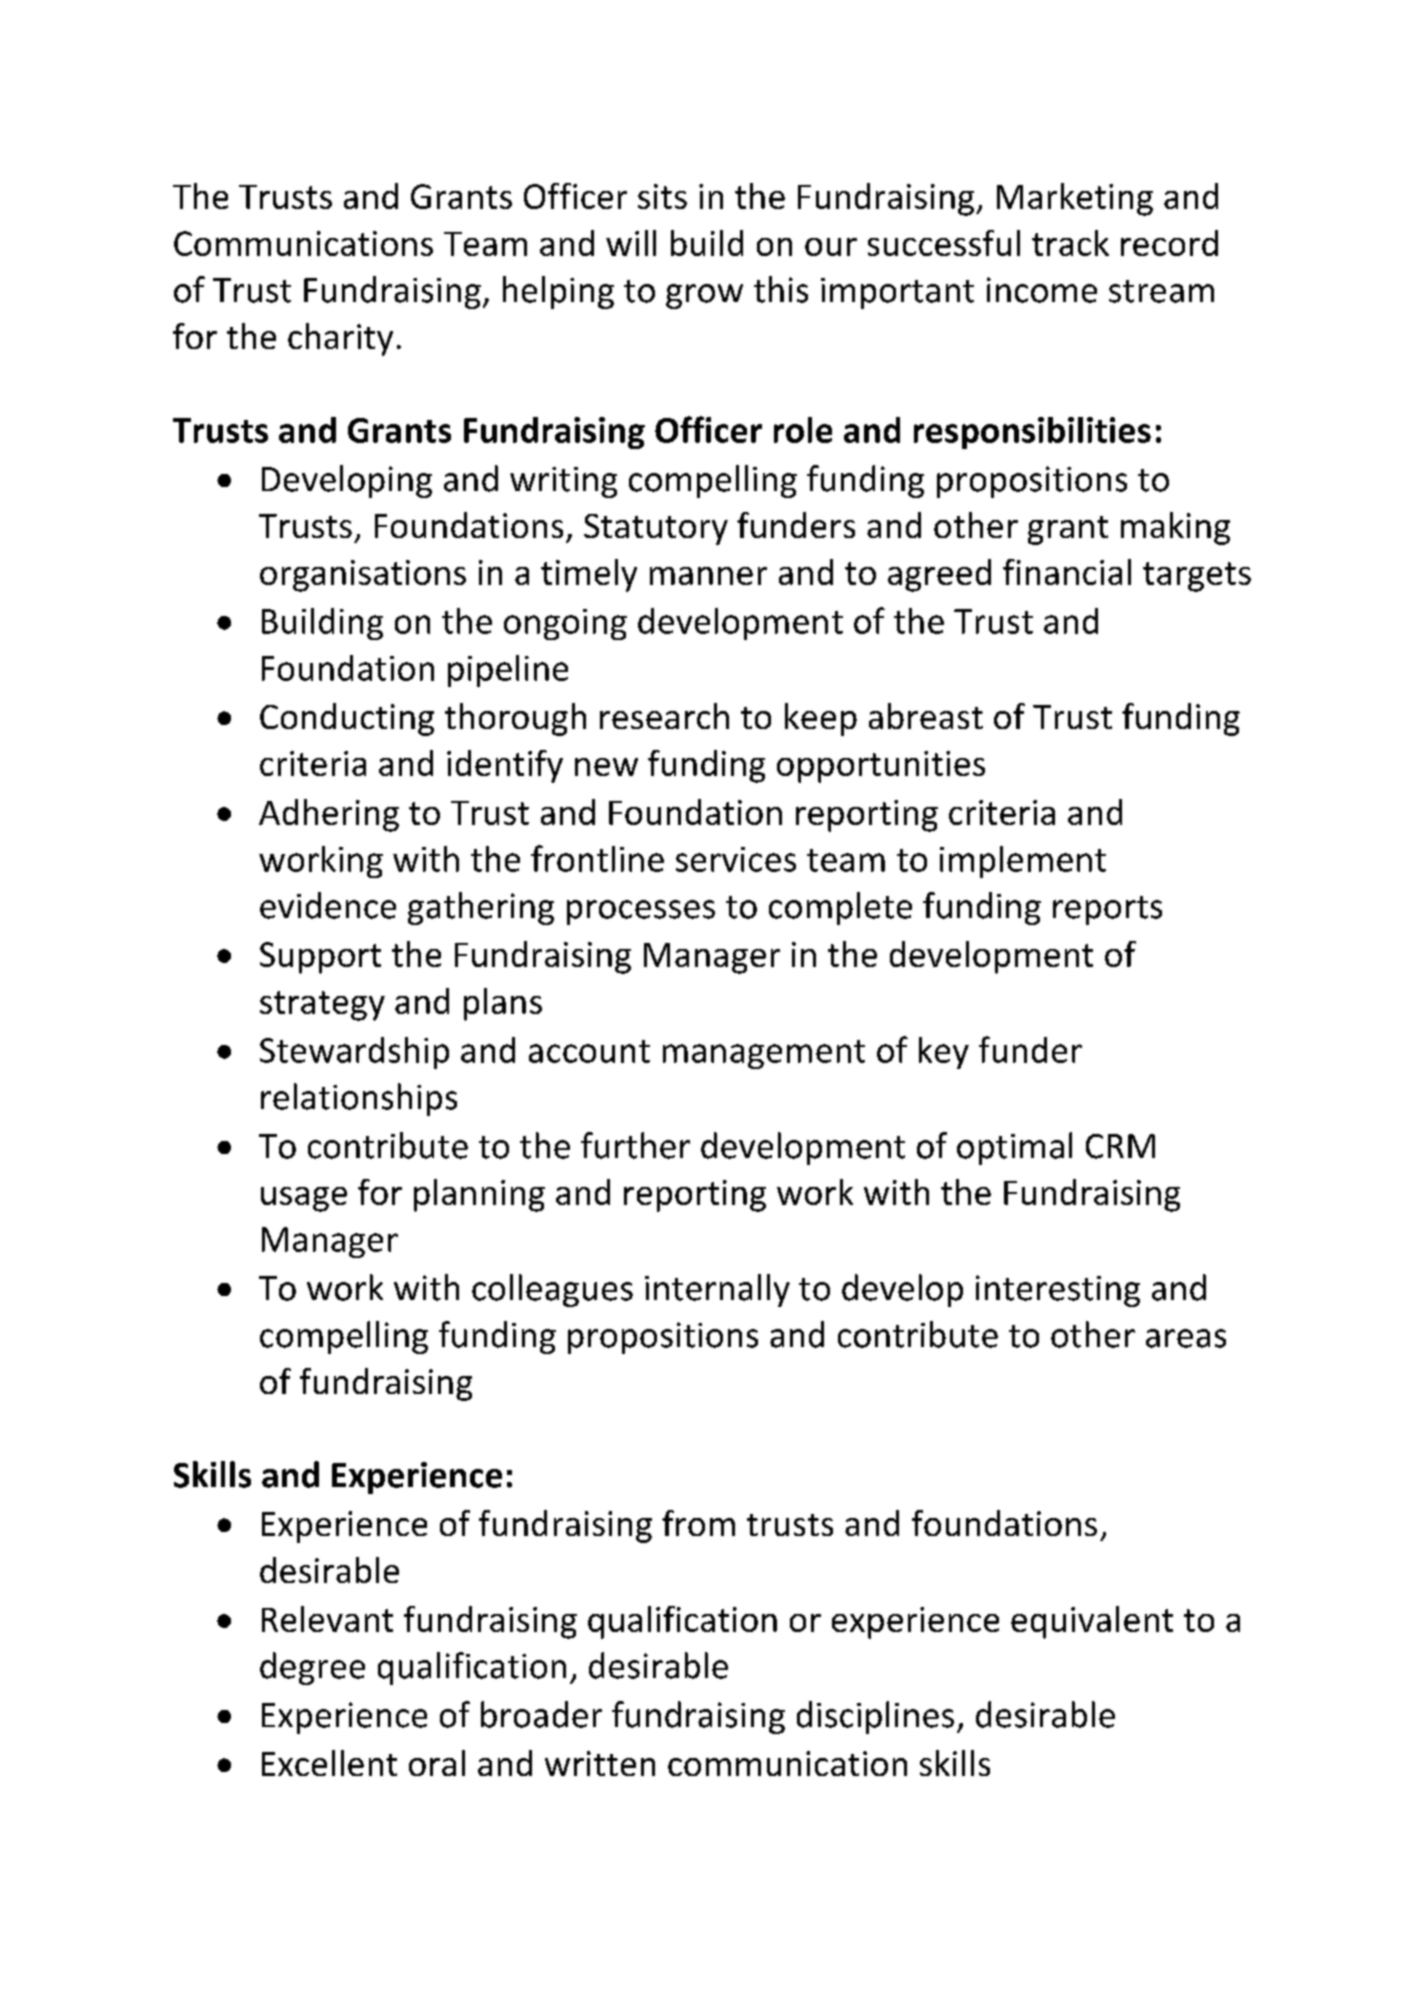  Describe the element at coordinates (322, 1006) in the document. I see `strategy` at that location.
